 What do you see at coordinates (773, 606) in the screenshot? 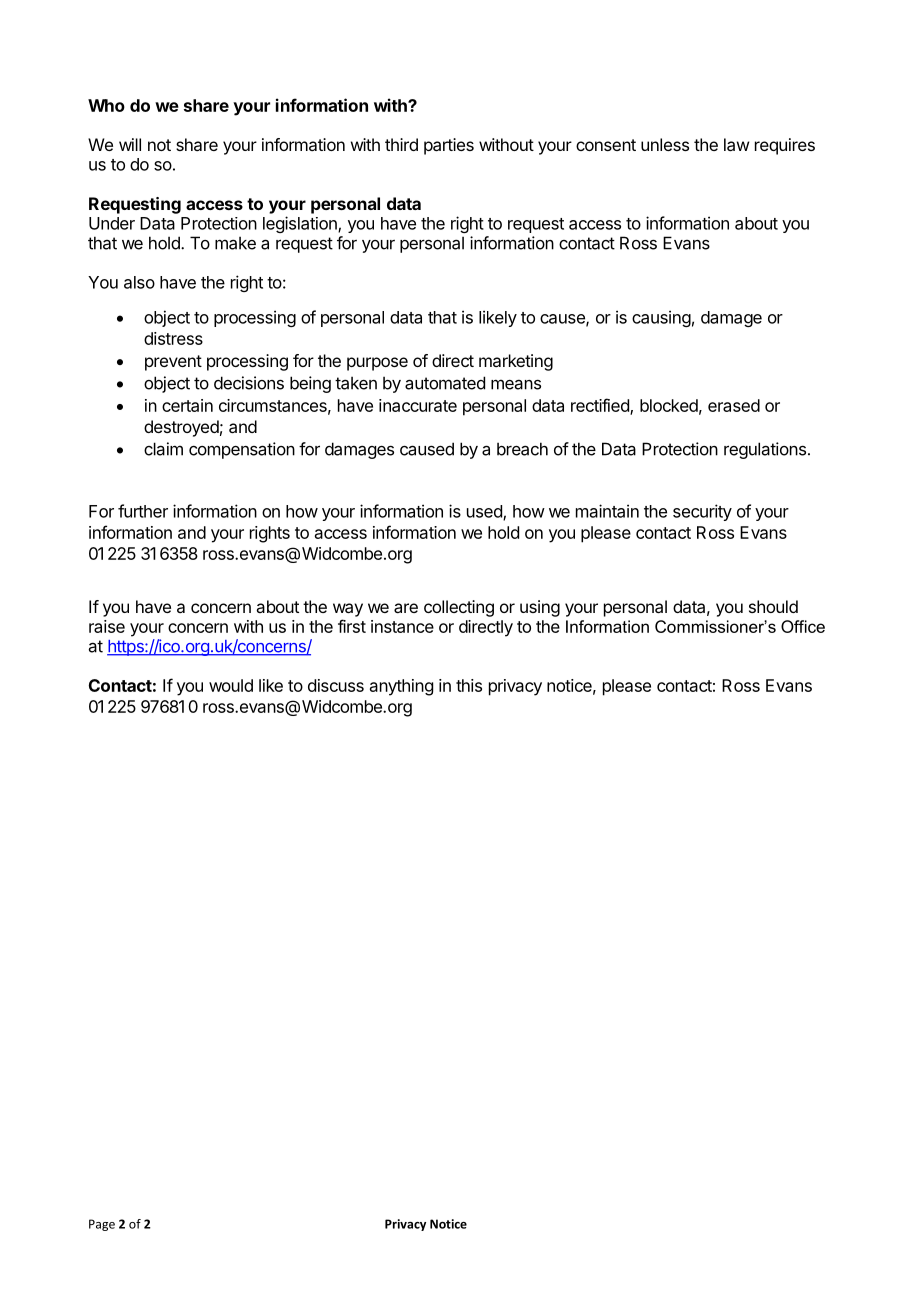
I see `should` at bounding box center [773, 606].
